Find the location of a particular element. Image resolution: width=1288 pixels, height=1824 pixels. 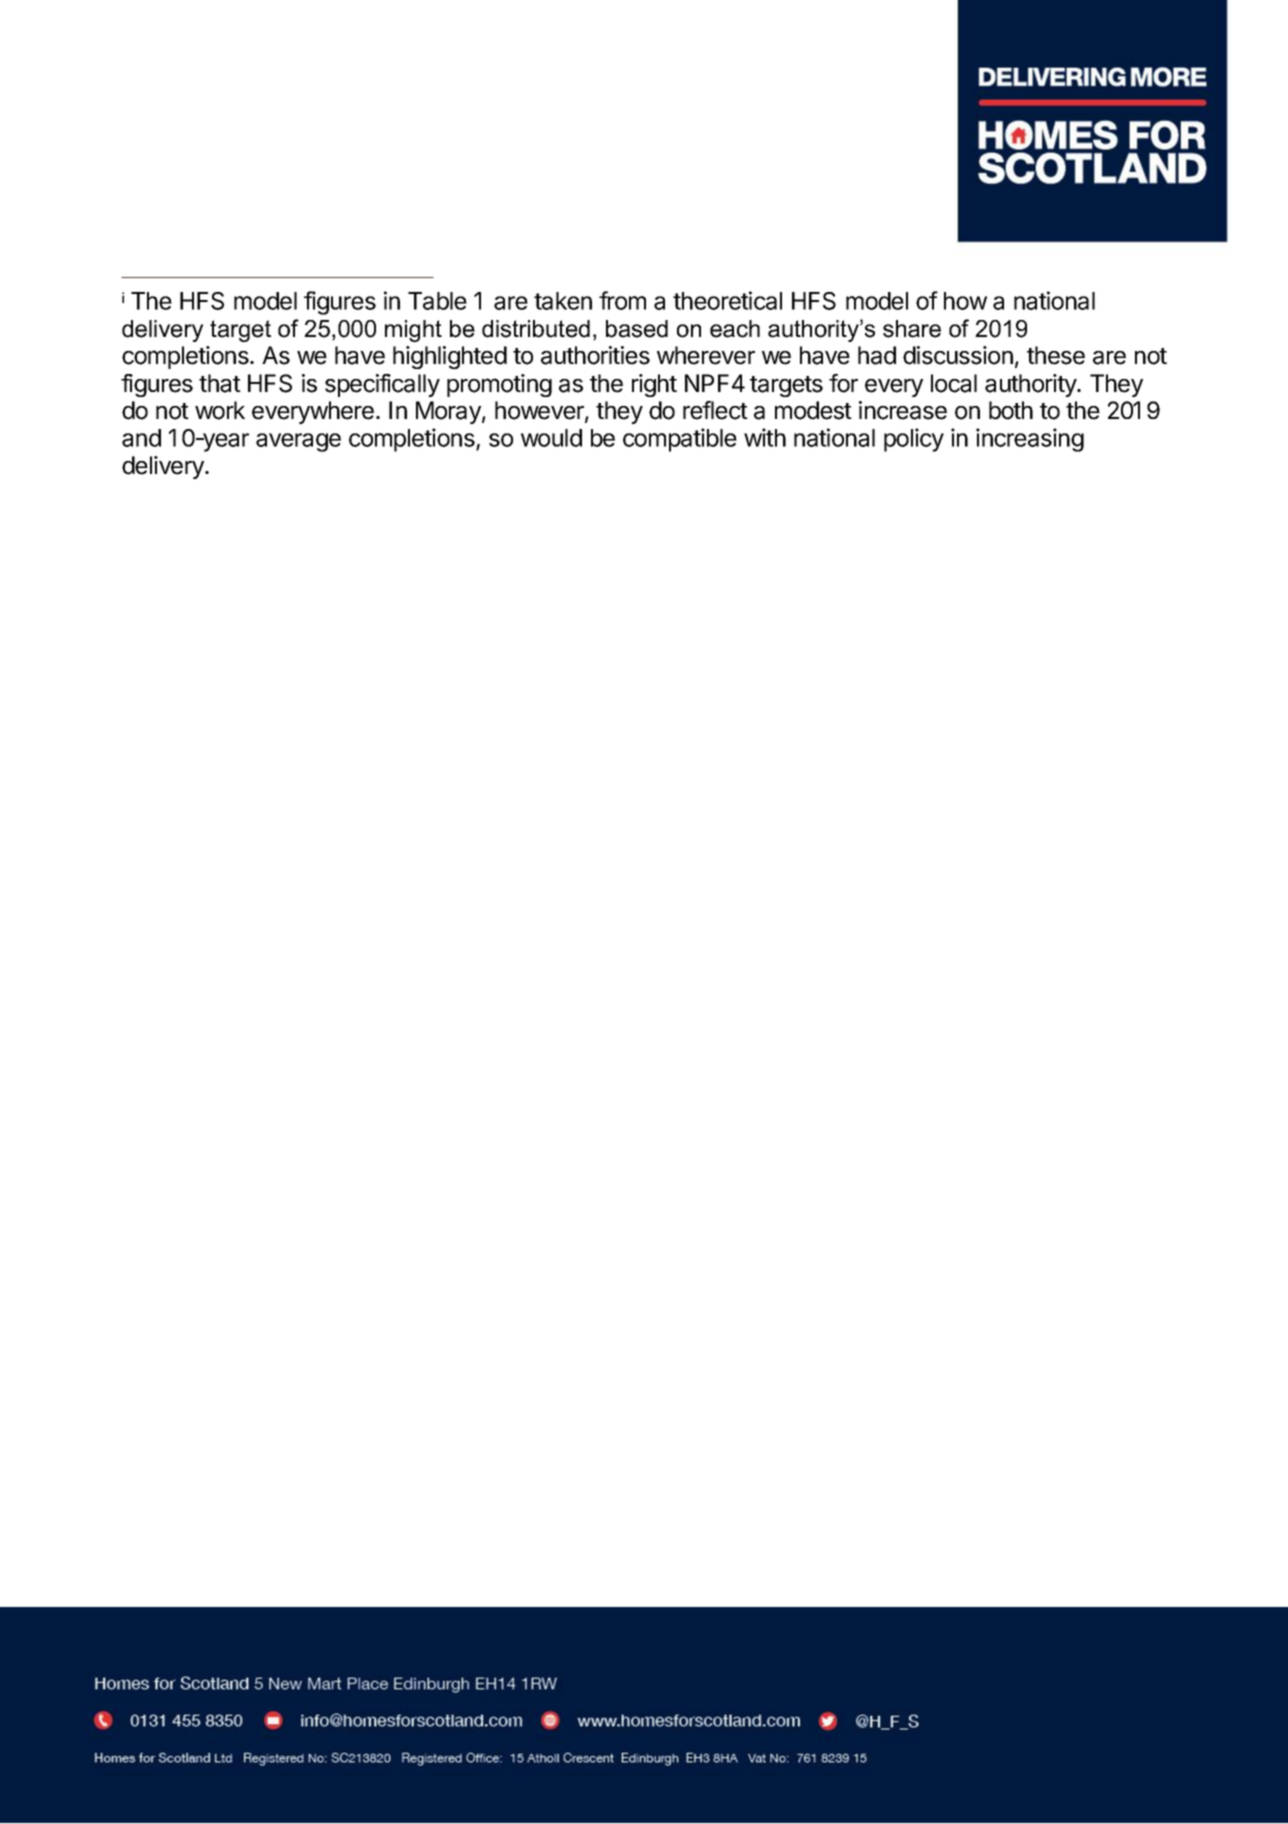

policy is located at coordinates (914, 440).
